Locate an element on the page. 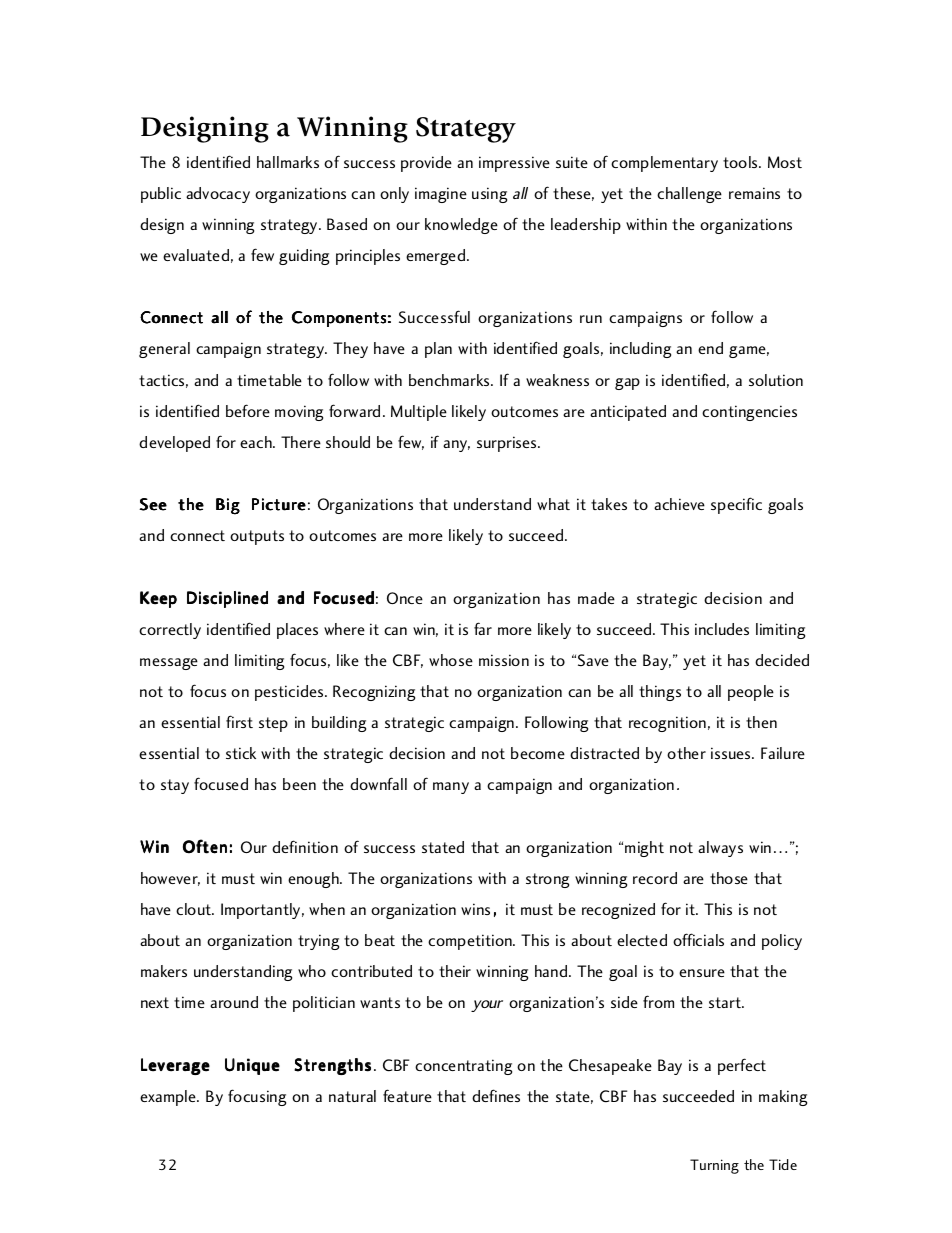  includes is located at coordinates (722, 629).
